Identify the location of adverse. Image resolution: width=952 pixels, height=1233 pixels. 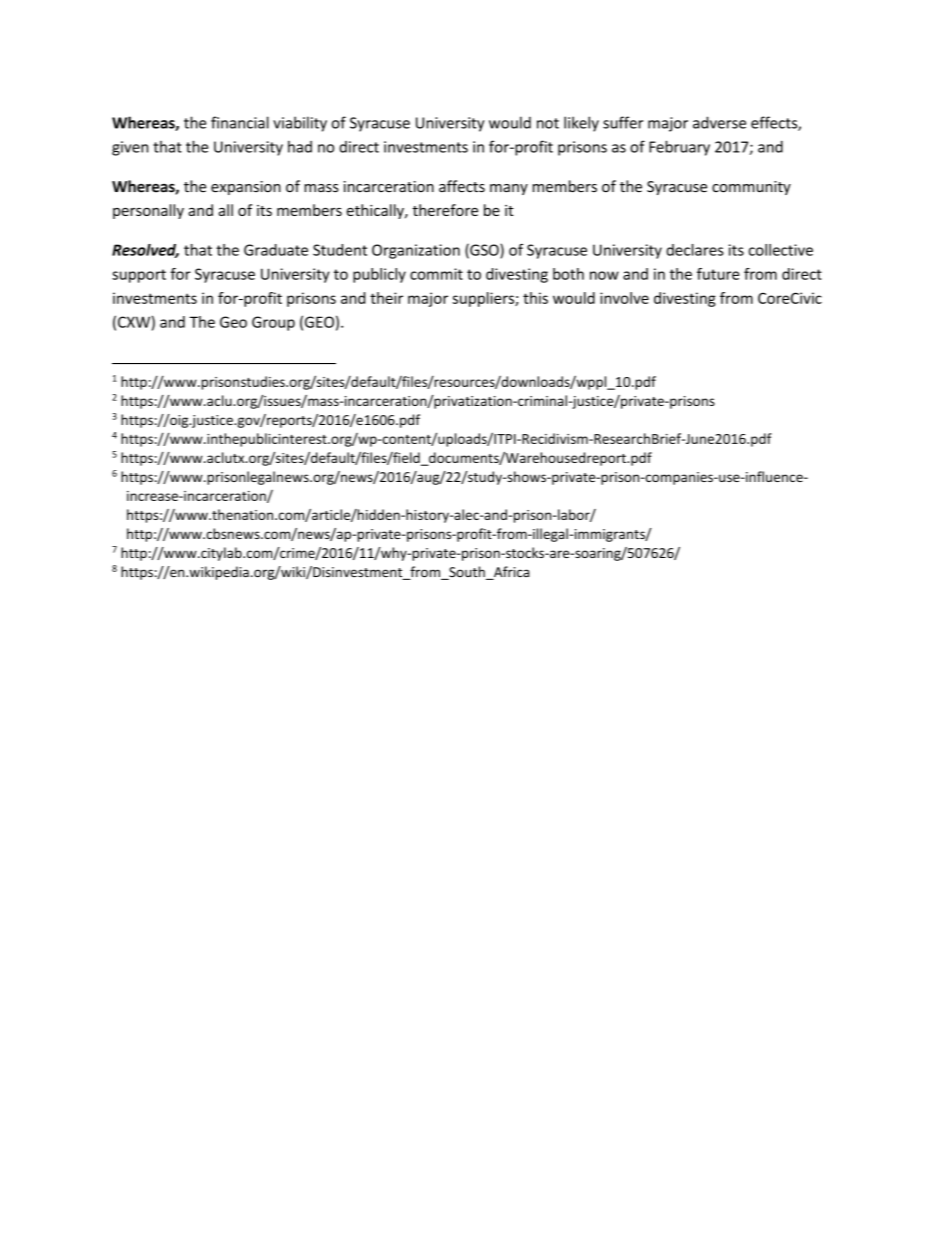
(719, 122).
